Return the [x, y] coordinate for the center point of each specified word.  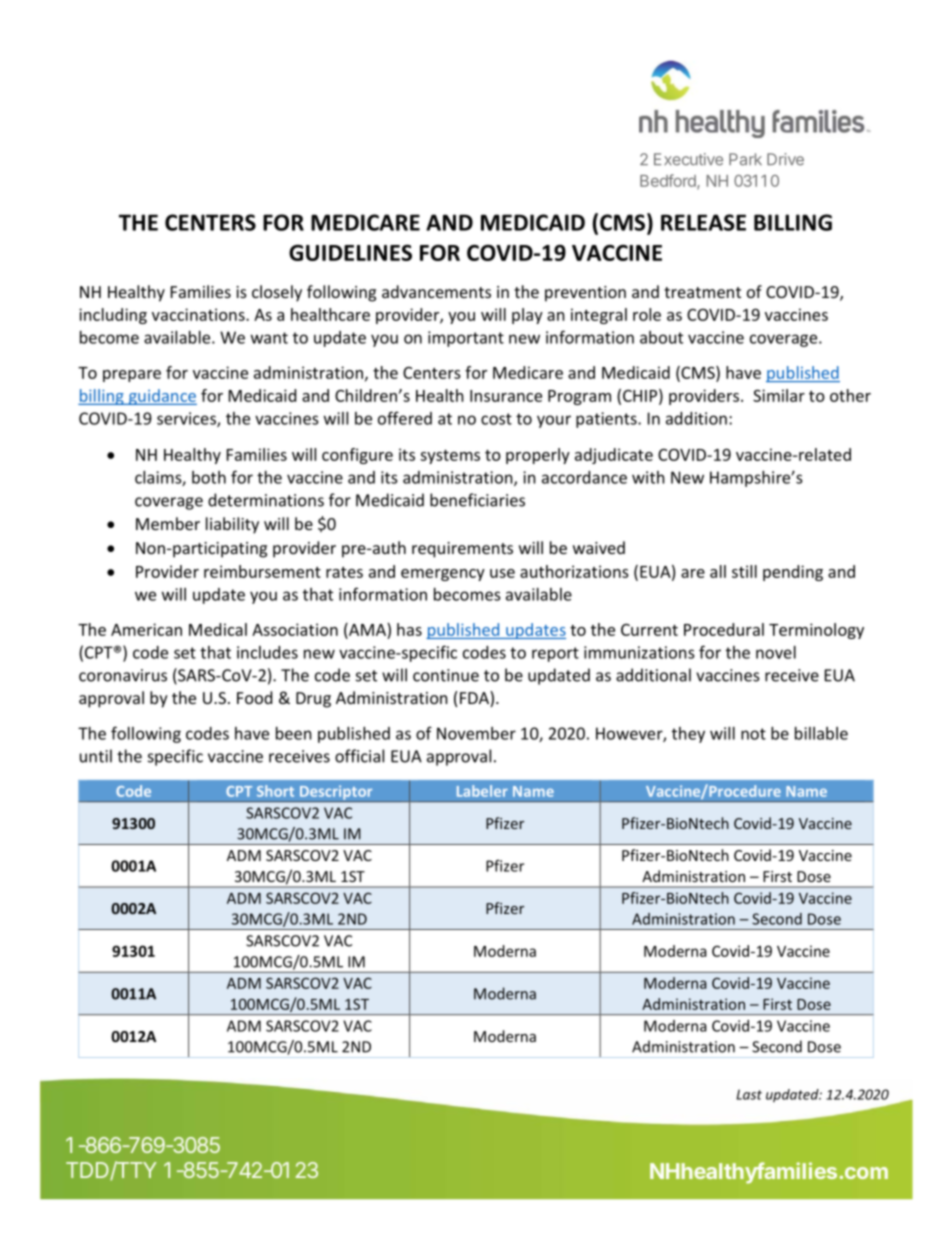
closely [277, 293]
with [648, 477]
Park [745, 159]
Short [275, 791]
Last [749, 1094]
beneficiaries [477, 500]
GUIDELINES [350, 252]
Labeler [482, 791]
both [209, 477]
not [753, 734]
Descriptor [336, 794]
